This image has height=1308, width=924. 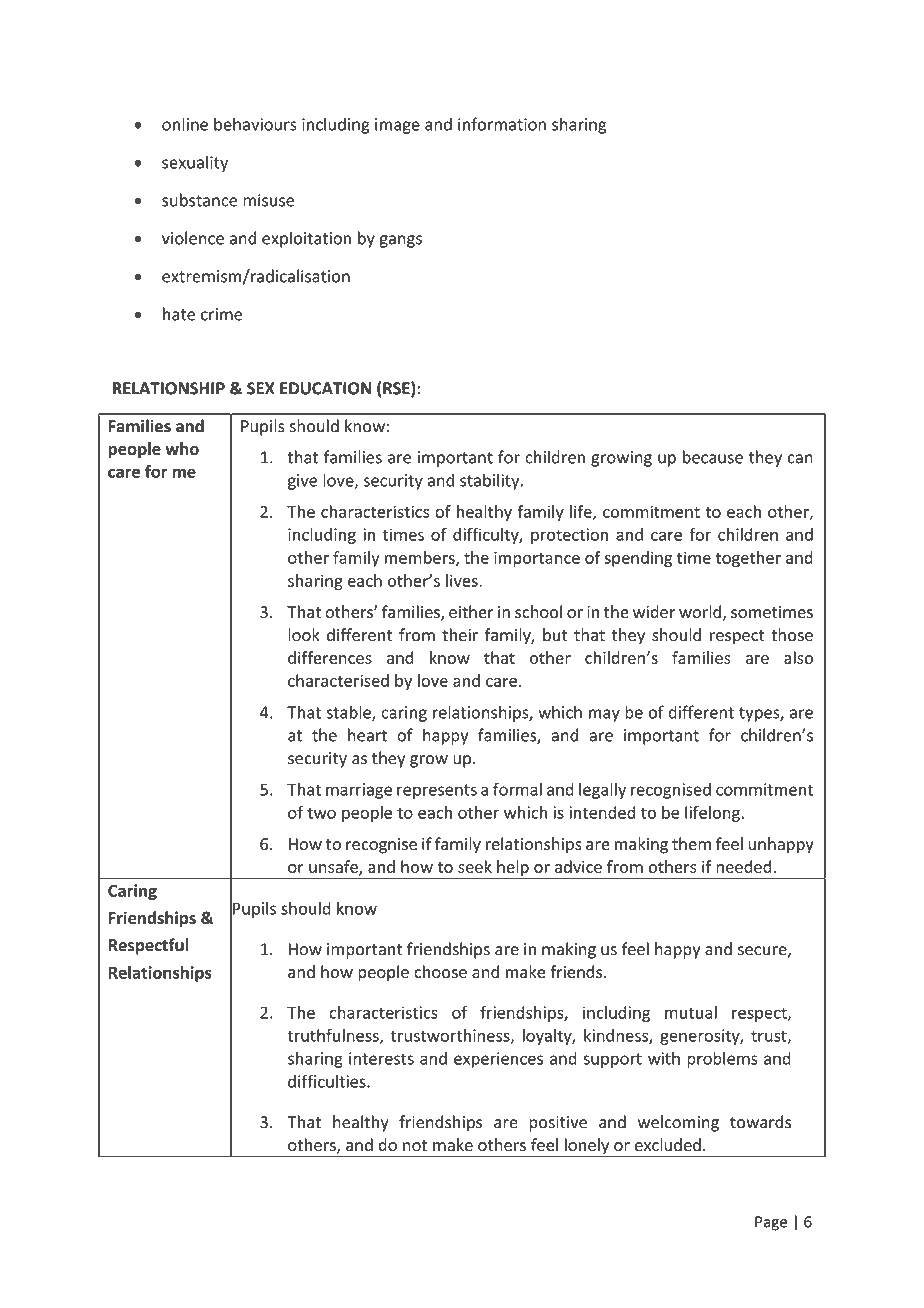 I want to click on because, so click(x=713, y=457).
